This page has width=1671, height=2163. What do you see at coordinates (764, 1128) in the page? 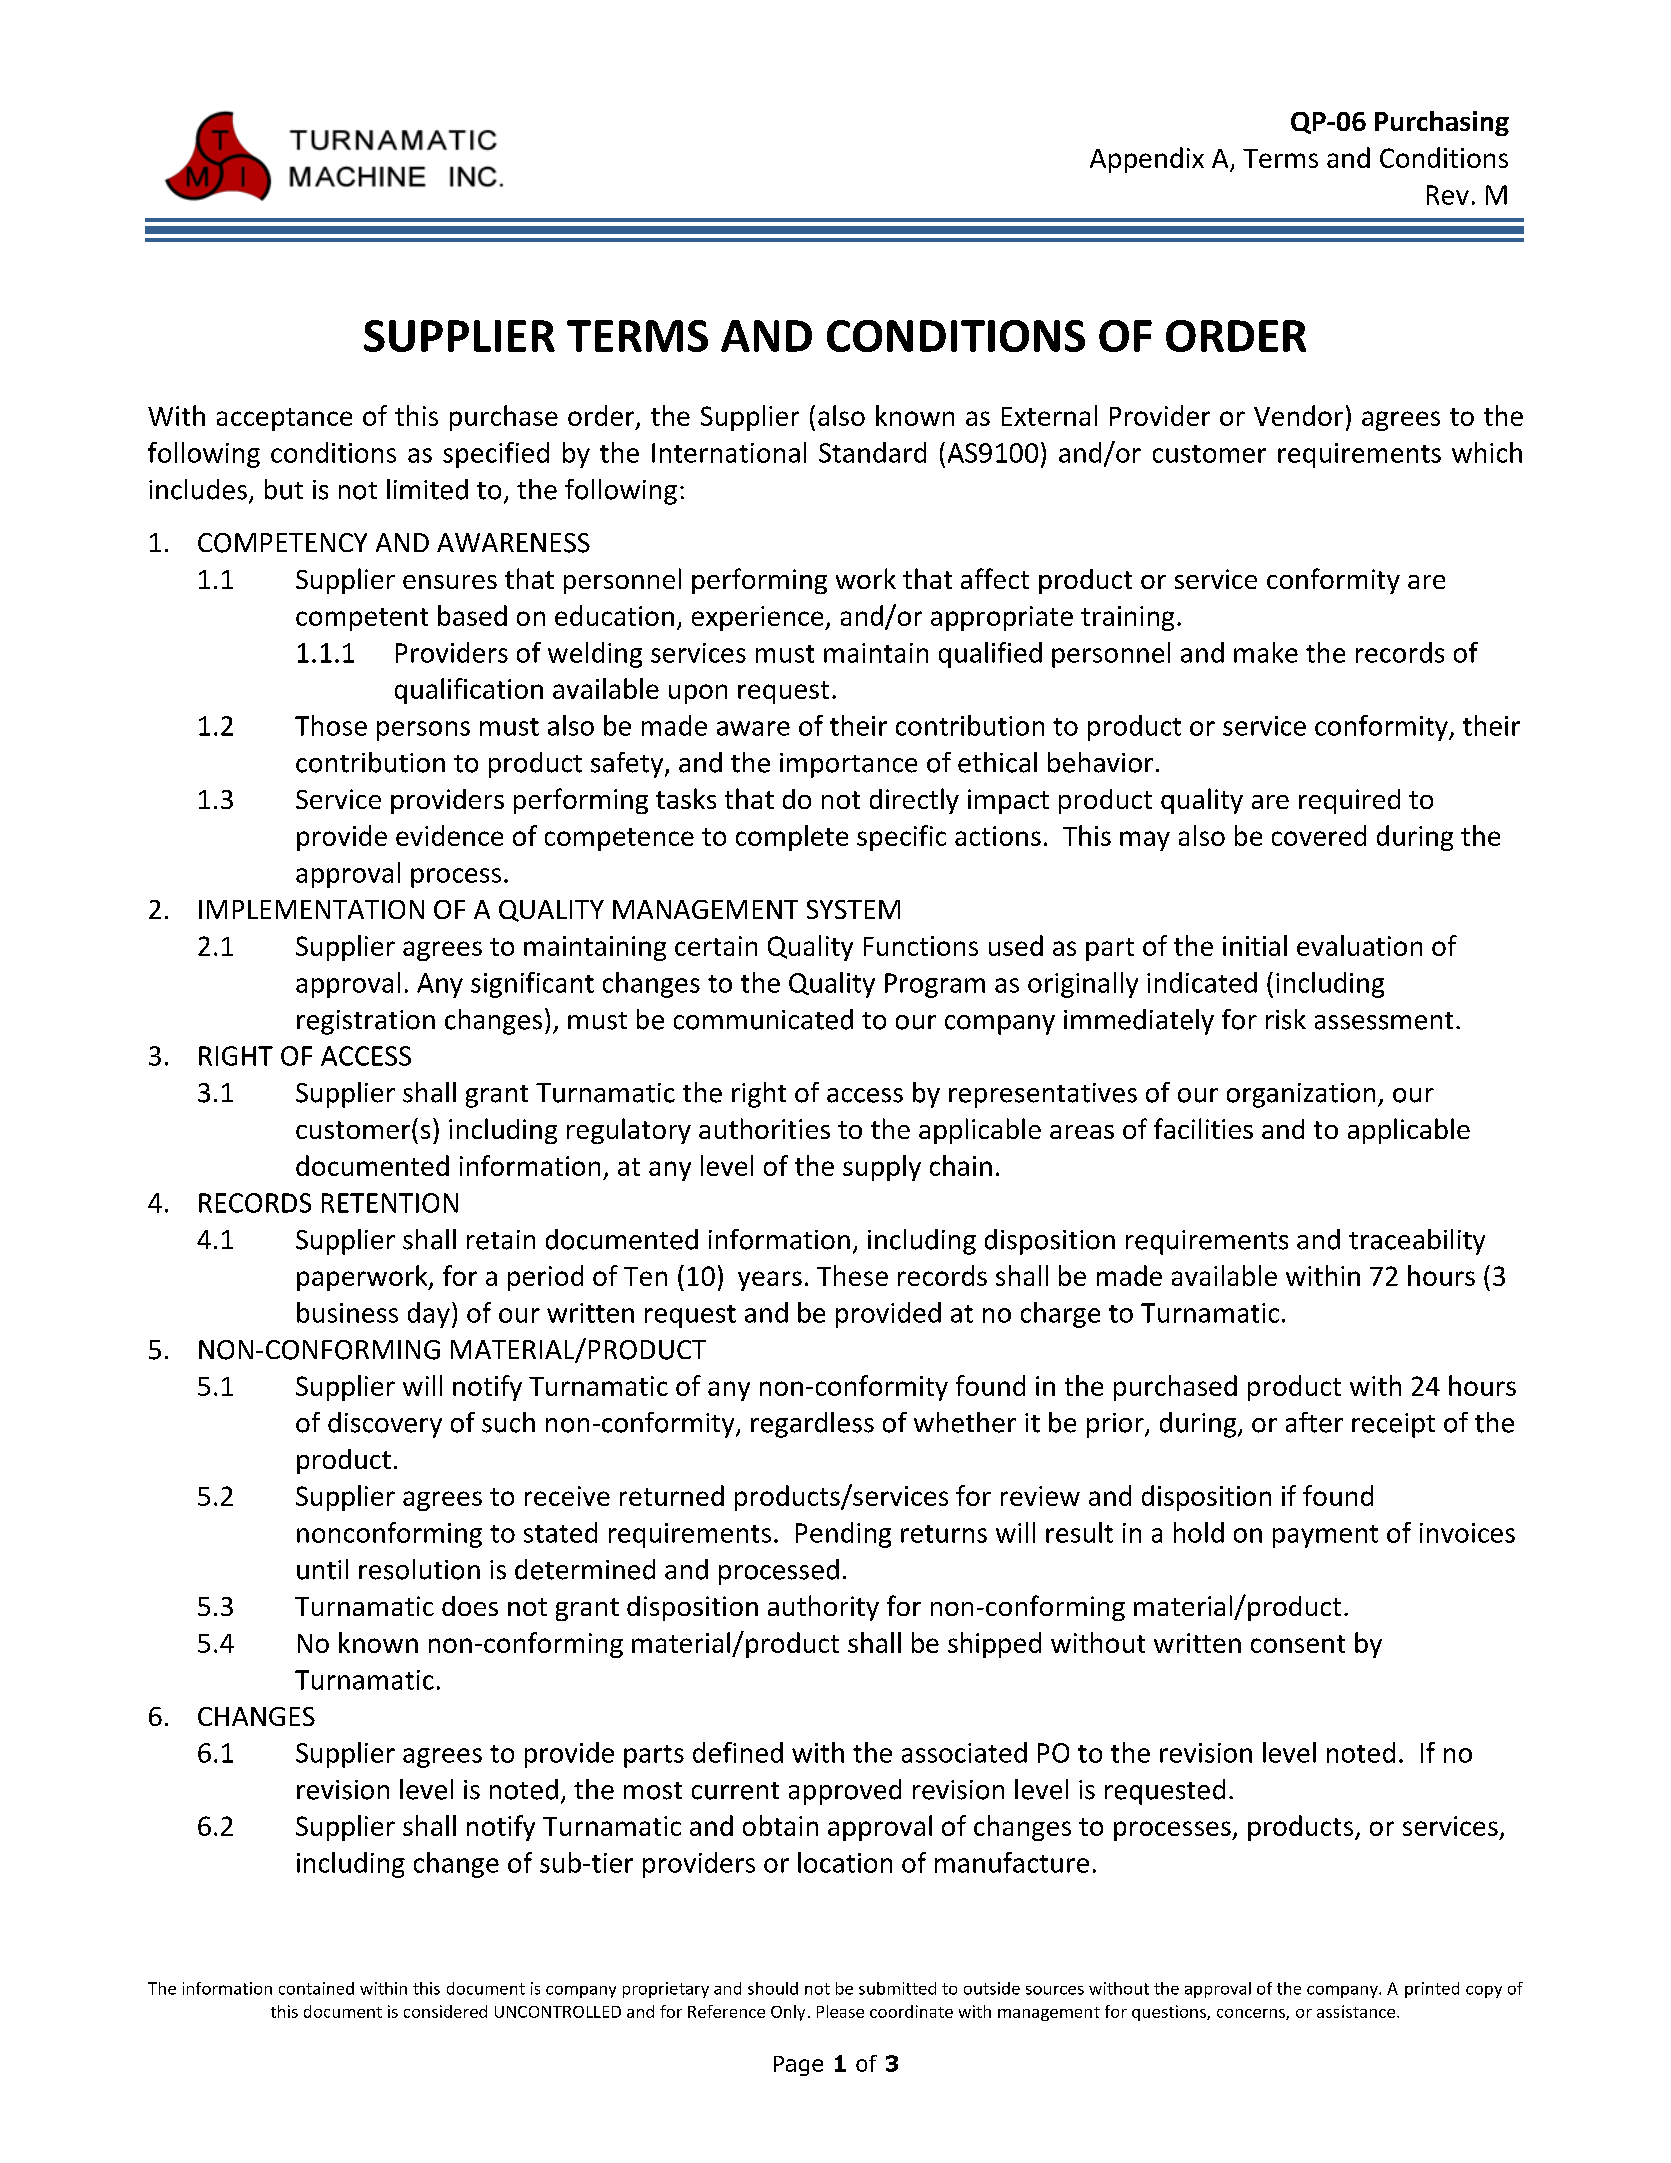
I see `authorities` at bounding box center [764, 1128].
